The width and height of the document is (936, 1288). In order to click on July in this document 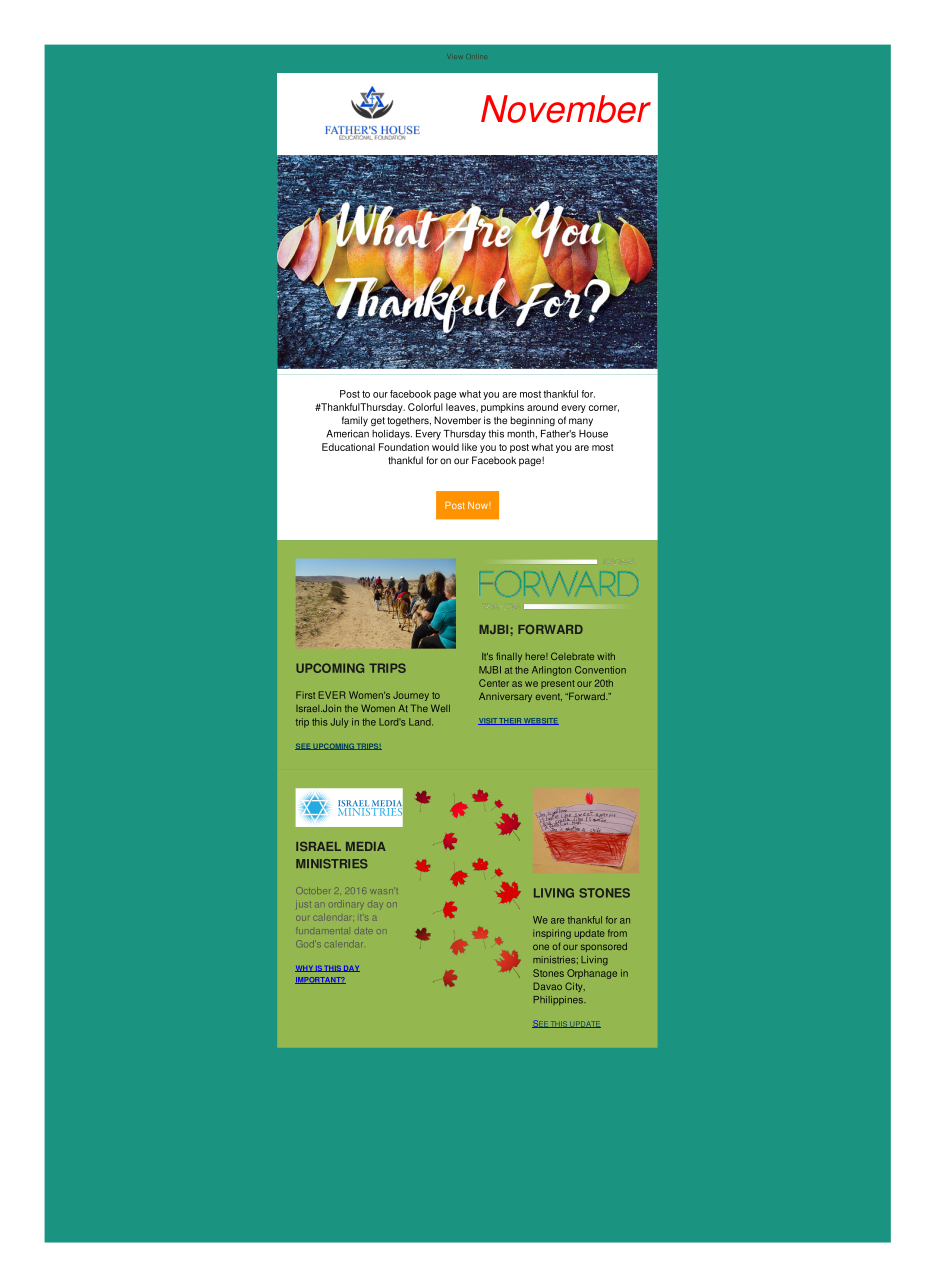, I will do `click(340, 723)`.
